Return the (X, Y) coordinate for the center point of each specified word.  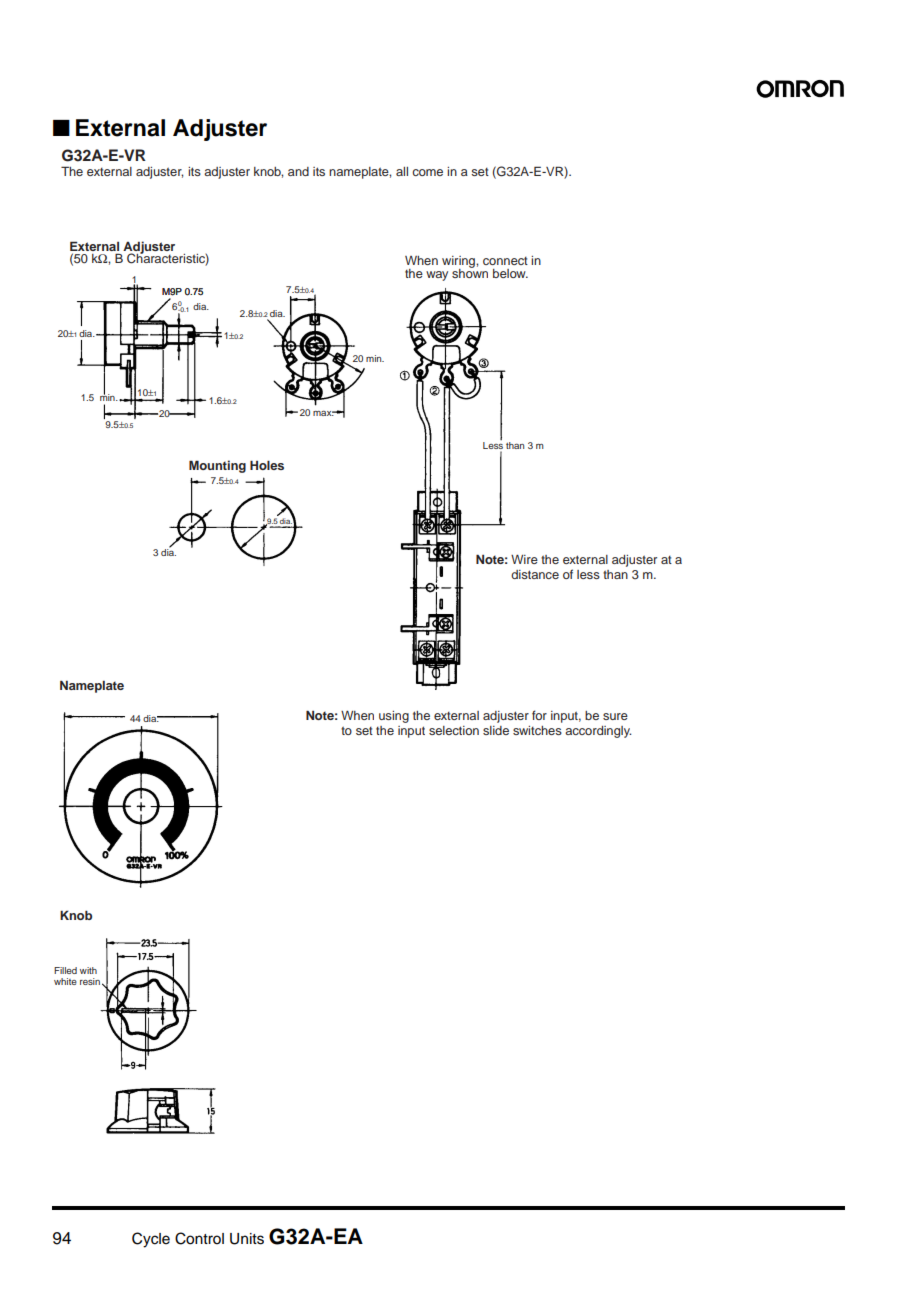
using (394, 717)
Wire (524, 559)
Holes (267, 465)
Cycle (151, 1240)
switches (537, 730)
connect (505, 261)
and (298, 171)
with (88, 970)
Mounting (217, 466)
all (402, 171)
